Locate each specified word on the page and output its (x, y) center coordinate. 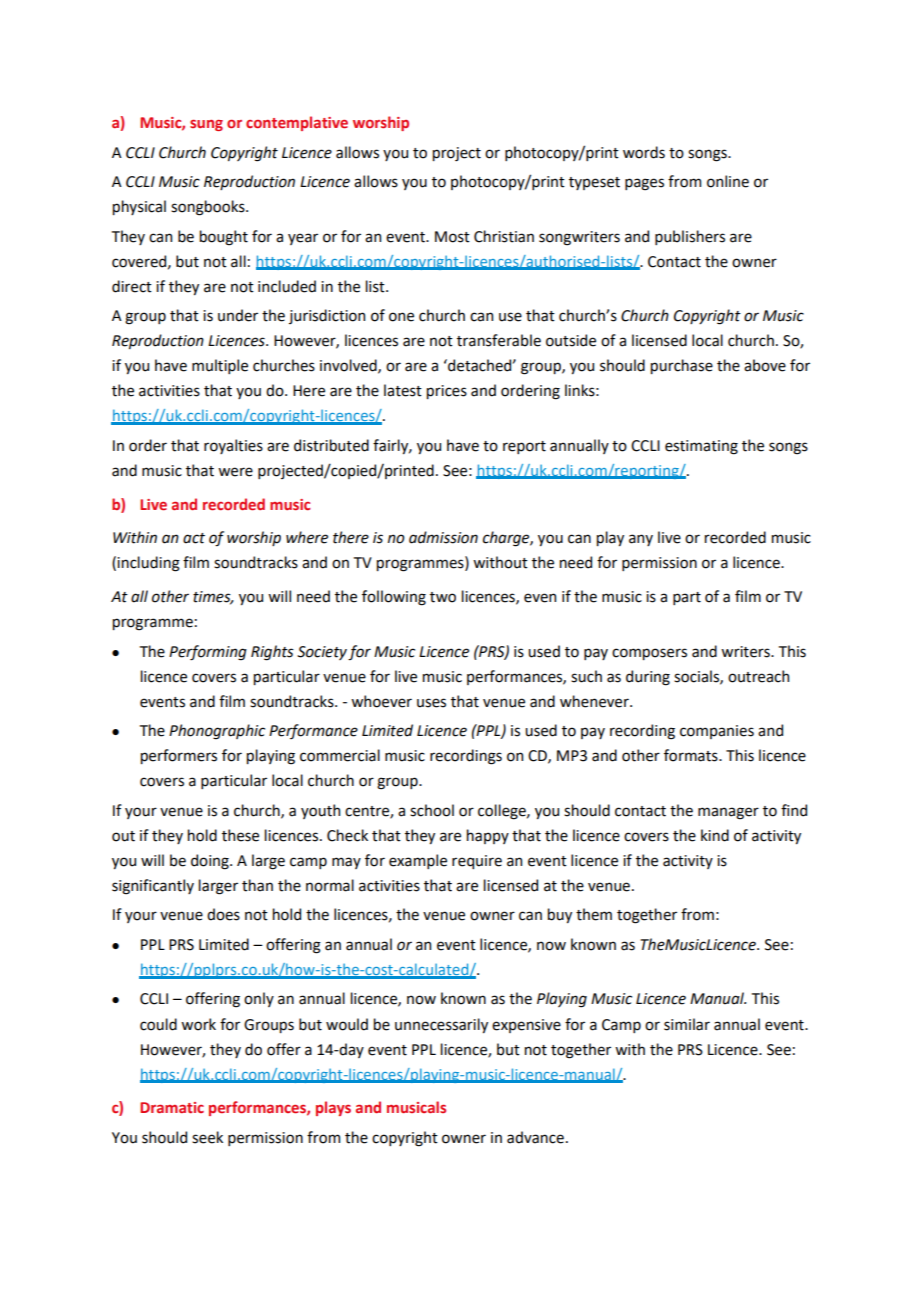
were (235, 472)
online (728, 181)
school (432, 810)
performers (179, 756)
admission (443, 537)
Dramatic (172, 1107)
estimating (701, 447)
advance (535, 1137)
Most (452, 237)
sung (206, 125)
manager (728, 813)
